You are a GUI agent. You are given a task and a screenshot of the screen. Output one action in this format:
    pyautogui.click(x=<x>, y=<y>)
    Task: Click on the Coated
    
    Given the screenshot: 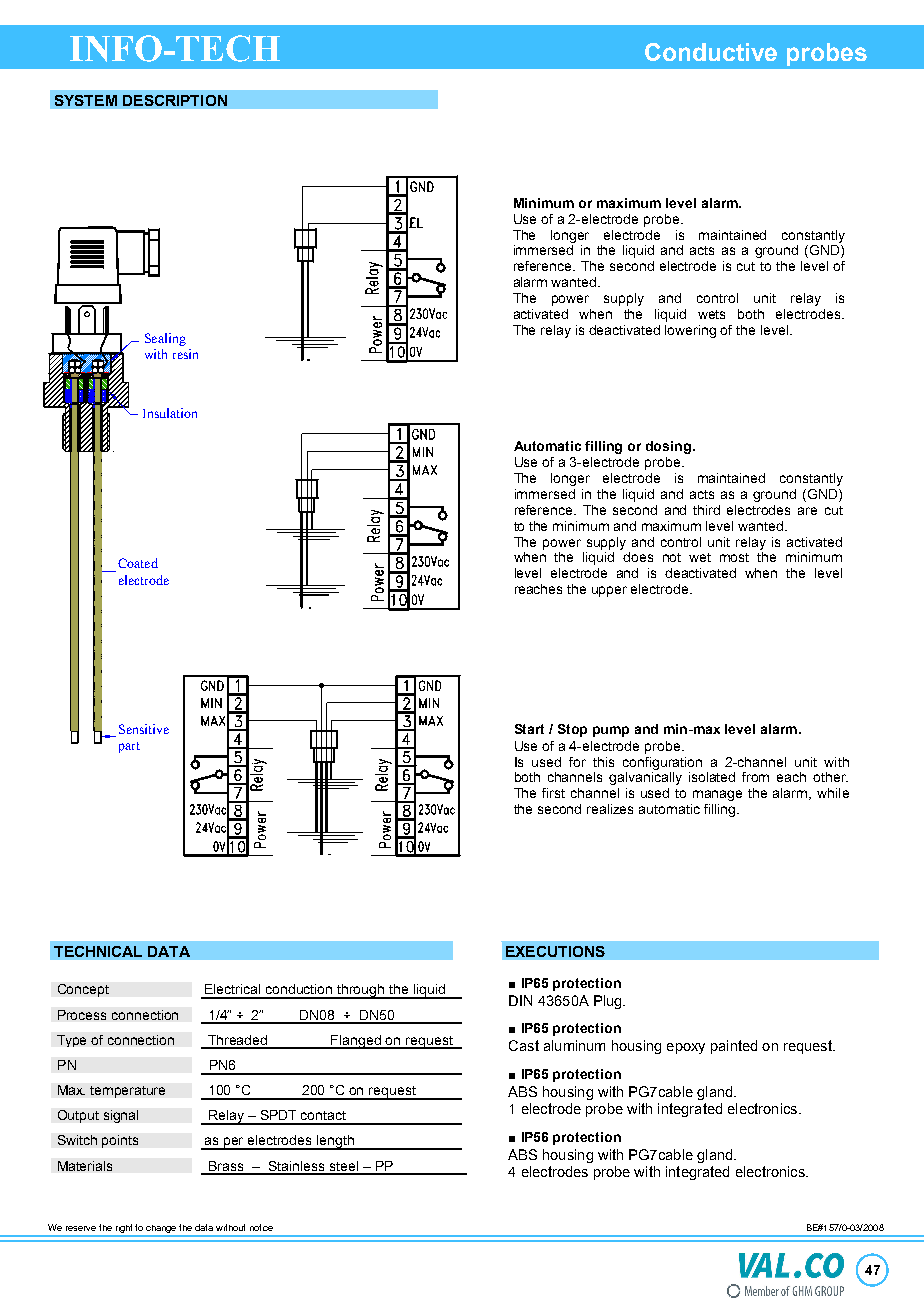 What is the action you would take?
    pyautogui.click(x=138, y=563)
